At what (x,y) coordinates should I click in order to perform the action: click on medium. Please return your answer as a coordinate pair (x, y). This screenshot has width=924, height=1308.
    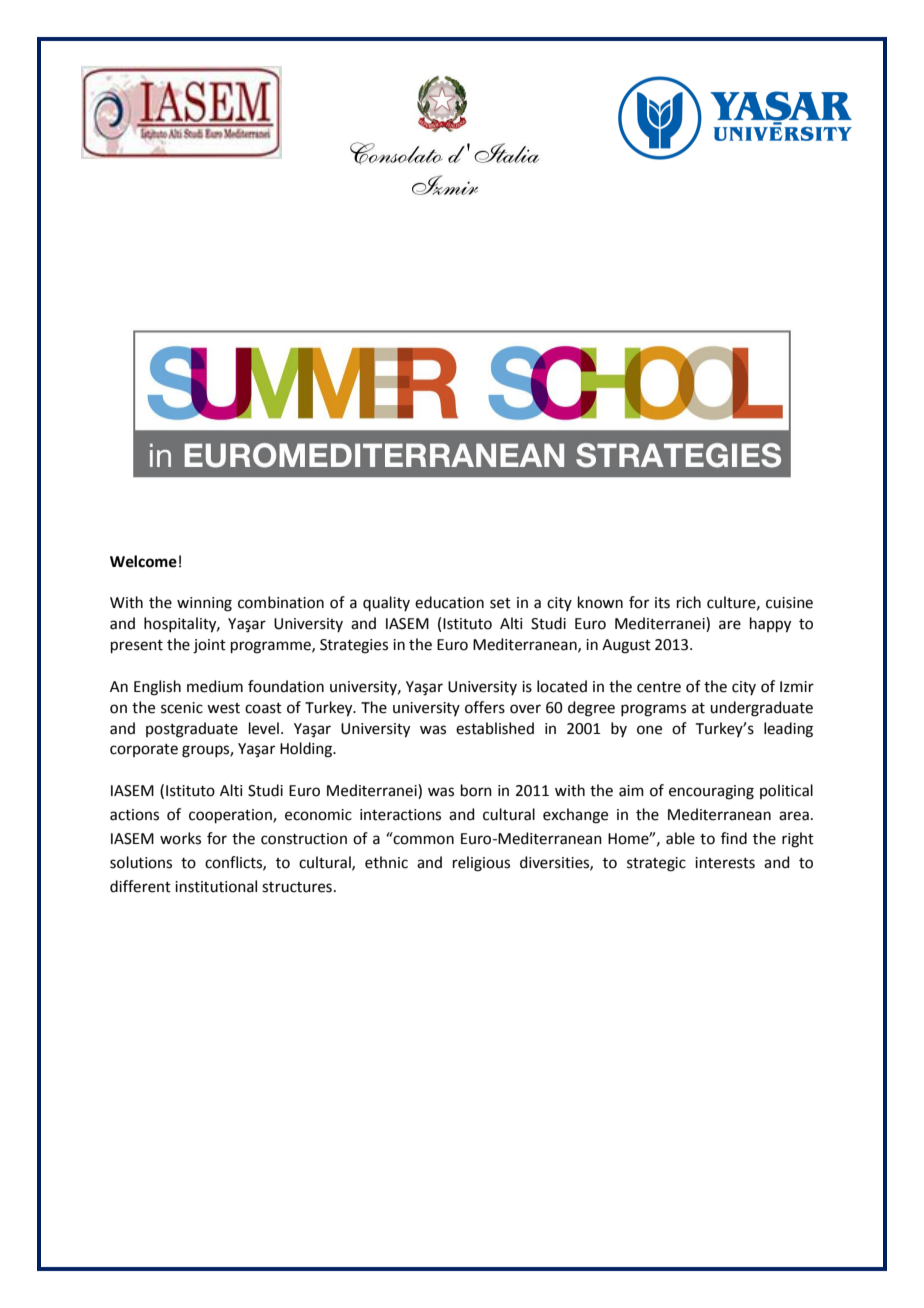
    Looking at the image, I should click on (215, 686).
